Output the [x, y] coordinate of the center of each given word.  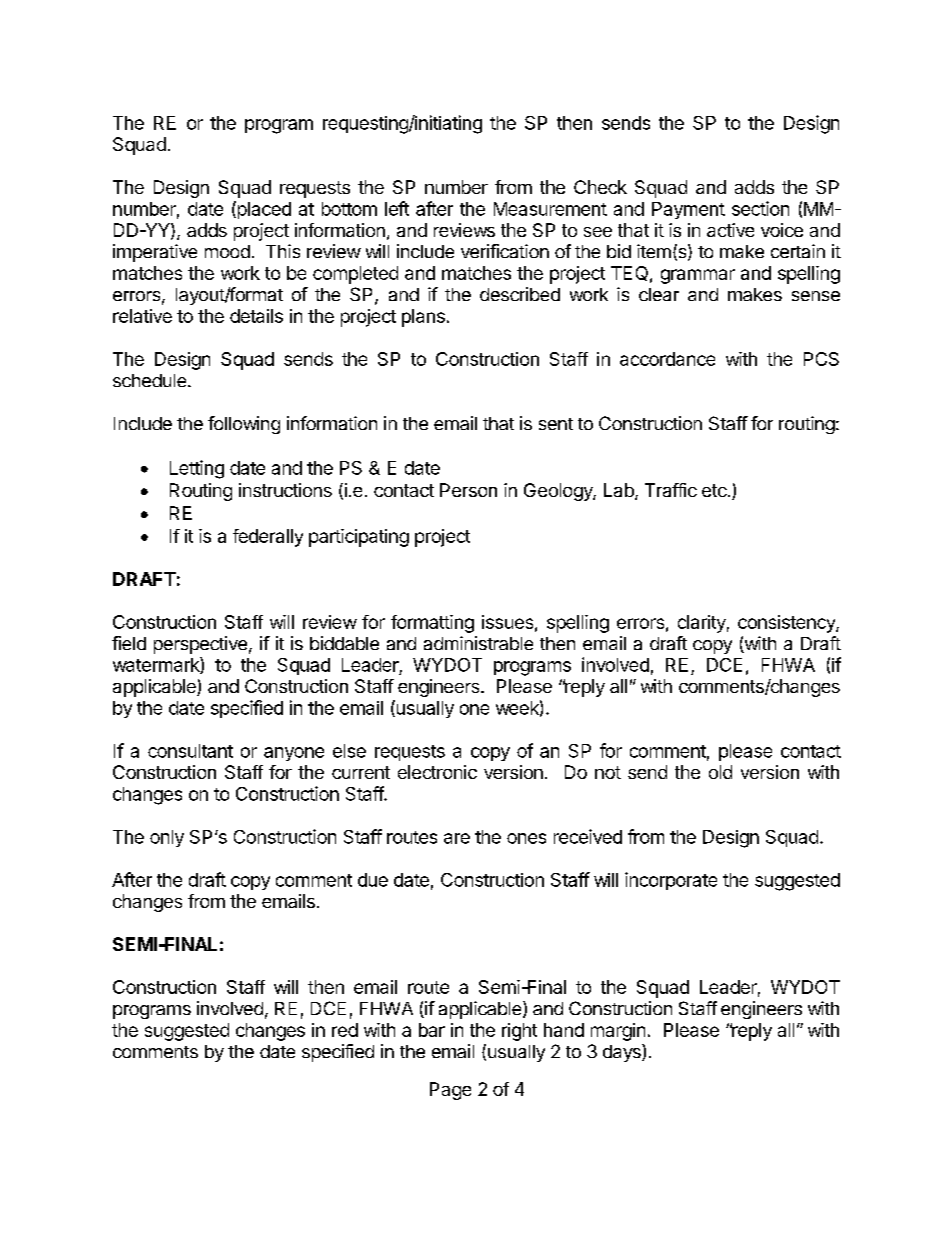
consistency [787, 624]
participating [359, 538]
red [345, 1030]
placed [263, 210]
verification [505, 251]
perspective [200, 645]
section [760, 208]
